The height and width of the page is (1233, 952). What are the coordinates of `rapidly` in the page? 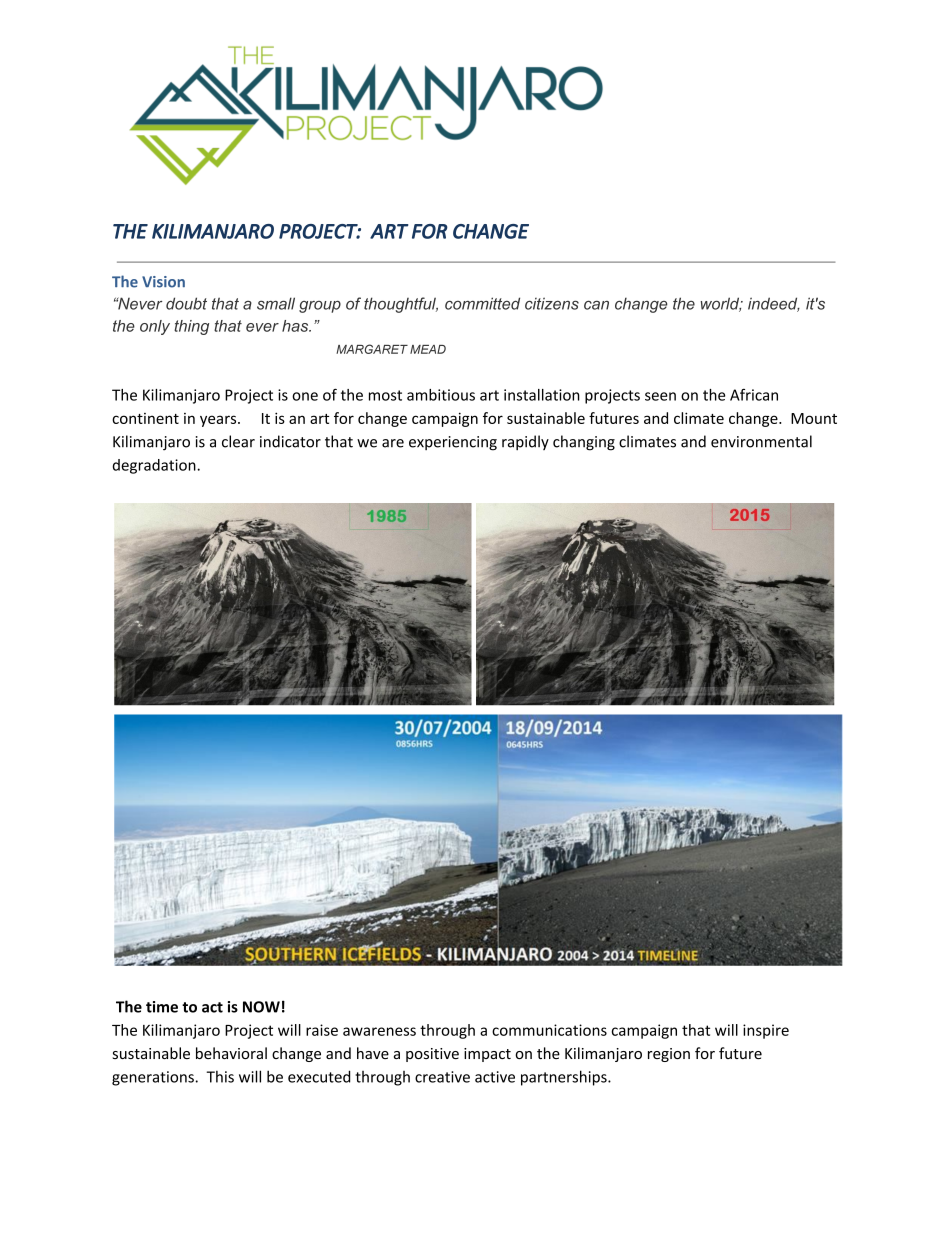 It's located at (525, 442).
